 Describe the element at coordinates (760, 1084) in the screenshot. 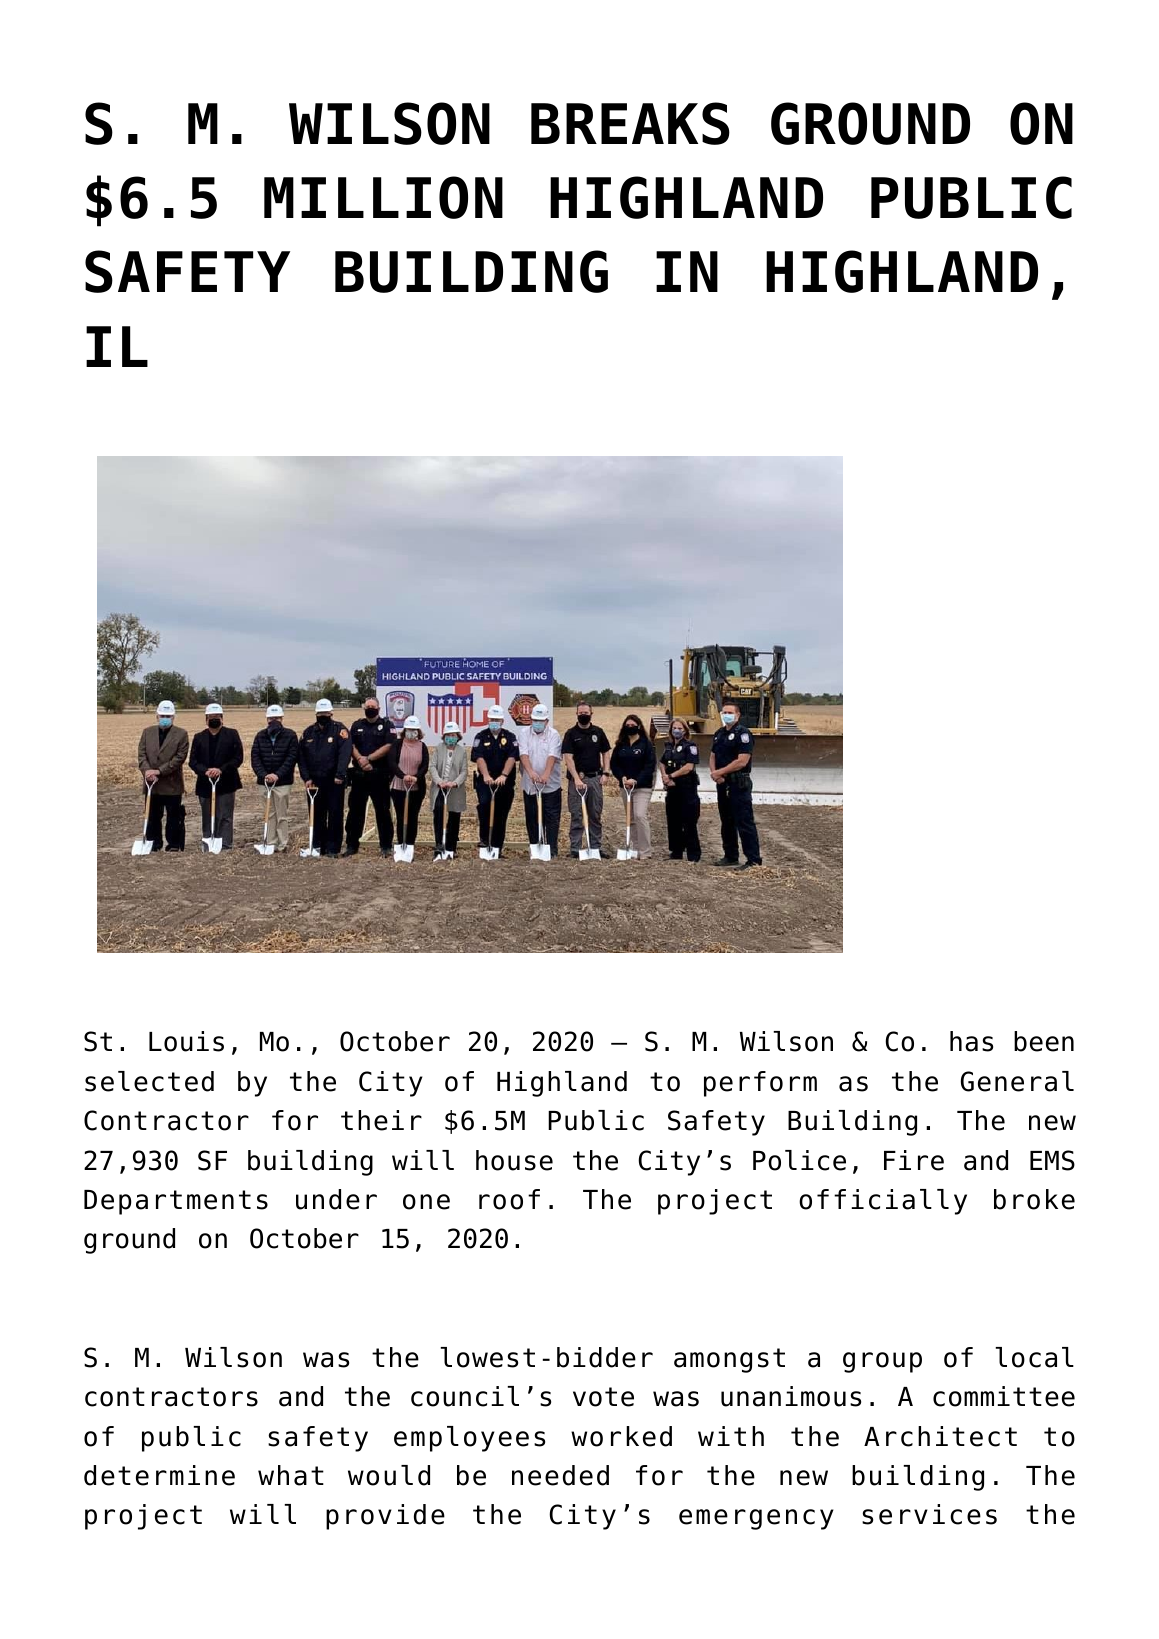

I see `perform` at that location.
